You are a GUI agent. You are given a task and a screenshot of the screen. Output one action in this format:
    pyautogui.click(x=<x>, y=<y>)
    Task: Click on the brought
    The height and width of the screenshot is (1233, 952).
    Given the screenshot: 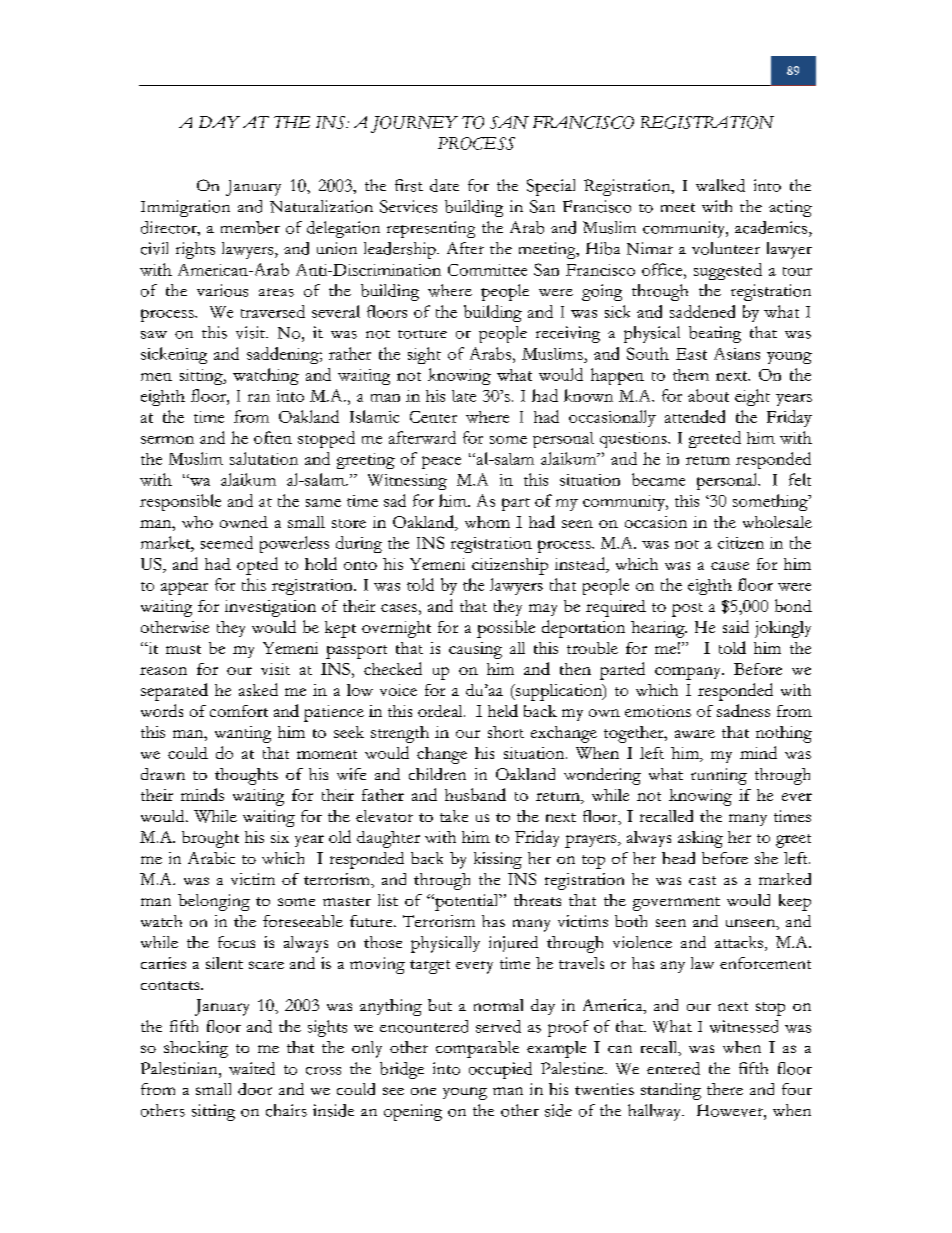 What is the action you would take?
    pyautogui.click(x=210, y=839)
